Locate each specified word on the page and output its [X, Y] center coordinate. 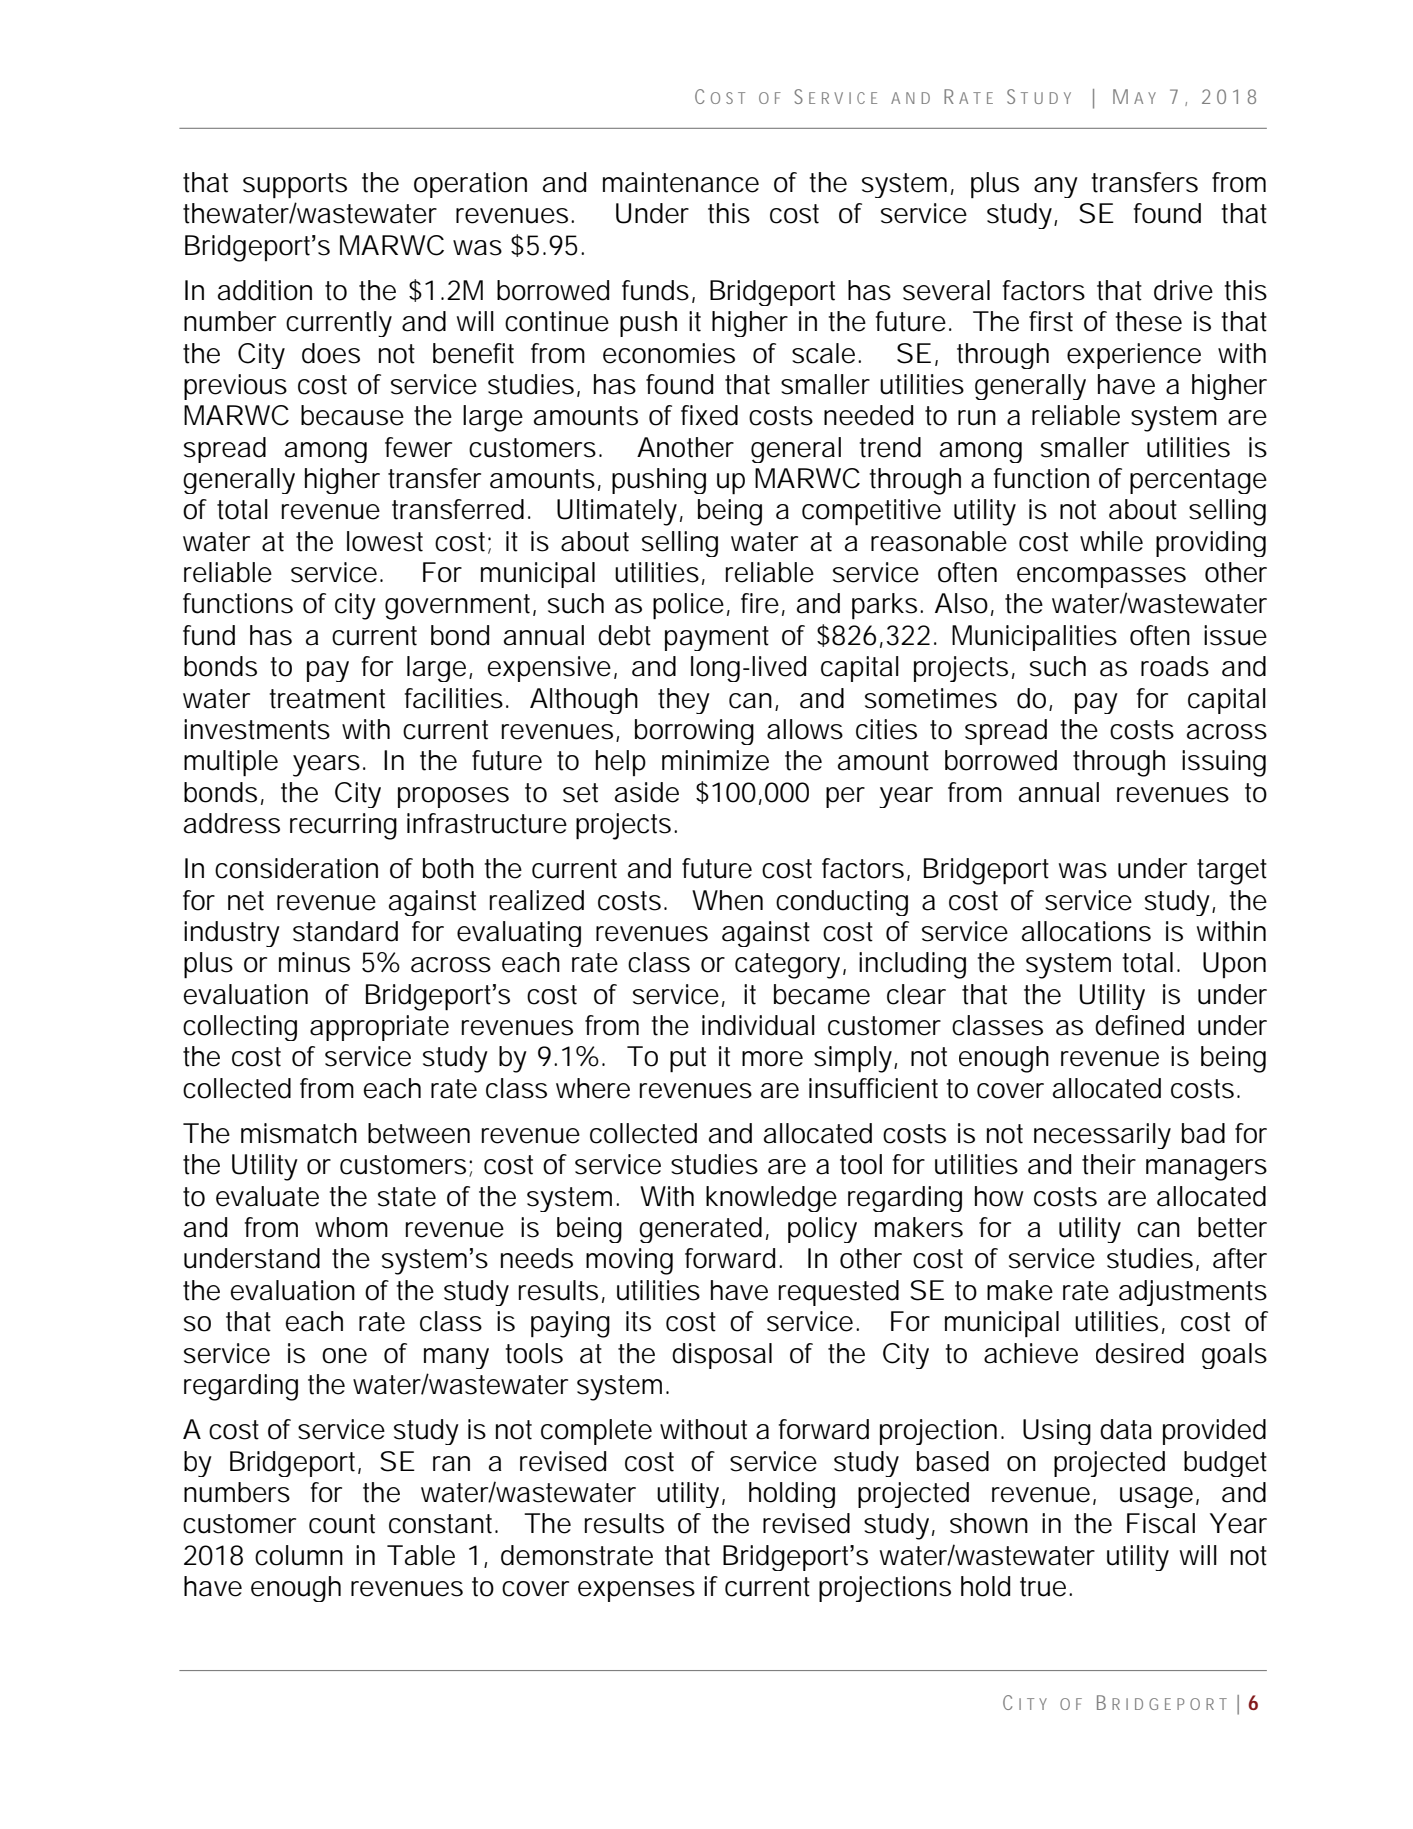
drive [1183, 290]
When [727, 900]
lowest [385, 541]
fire [760, 603]
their [1109, 1164]
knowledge [771, 1199]
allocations [1086, 931]
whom [351, 1227]
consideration [296, 868]
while [1111, 541]
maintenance [681, 182]
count [342, 1524]
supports [295, 186]
